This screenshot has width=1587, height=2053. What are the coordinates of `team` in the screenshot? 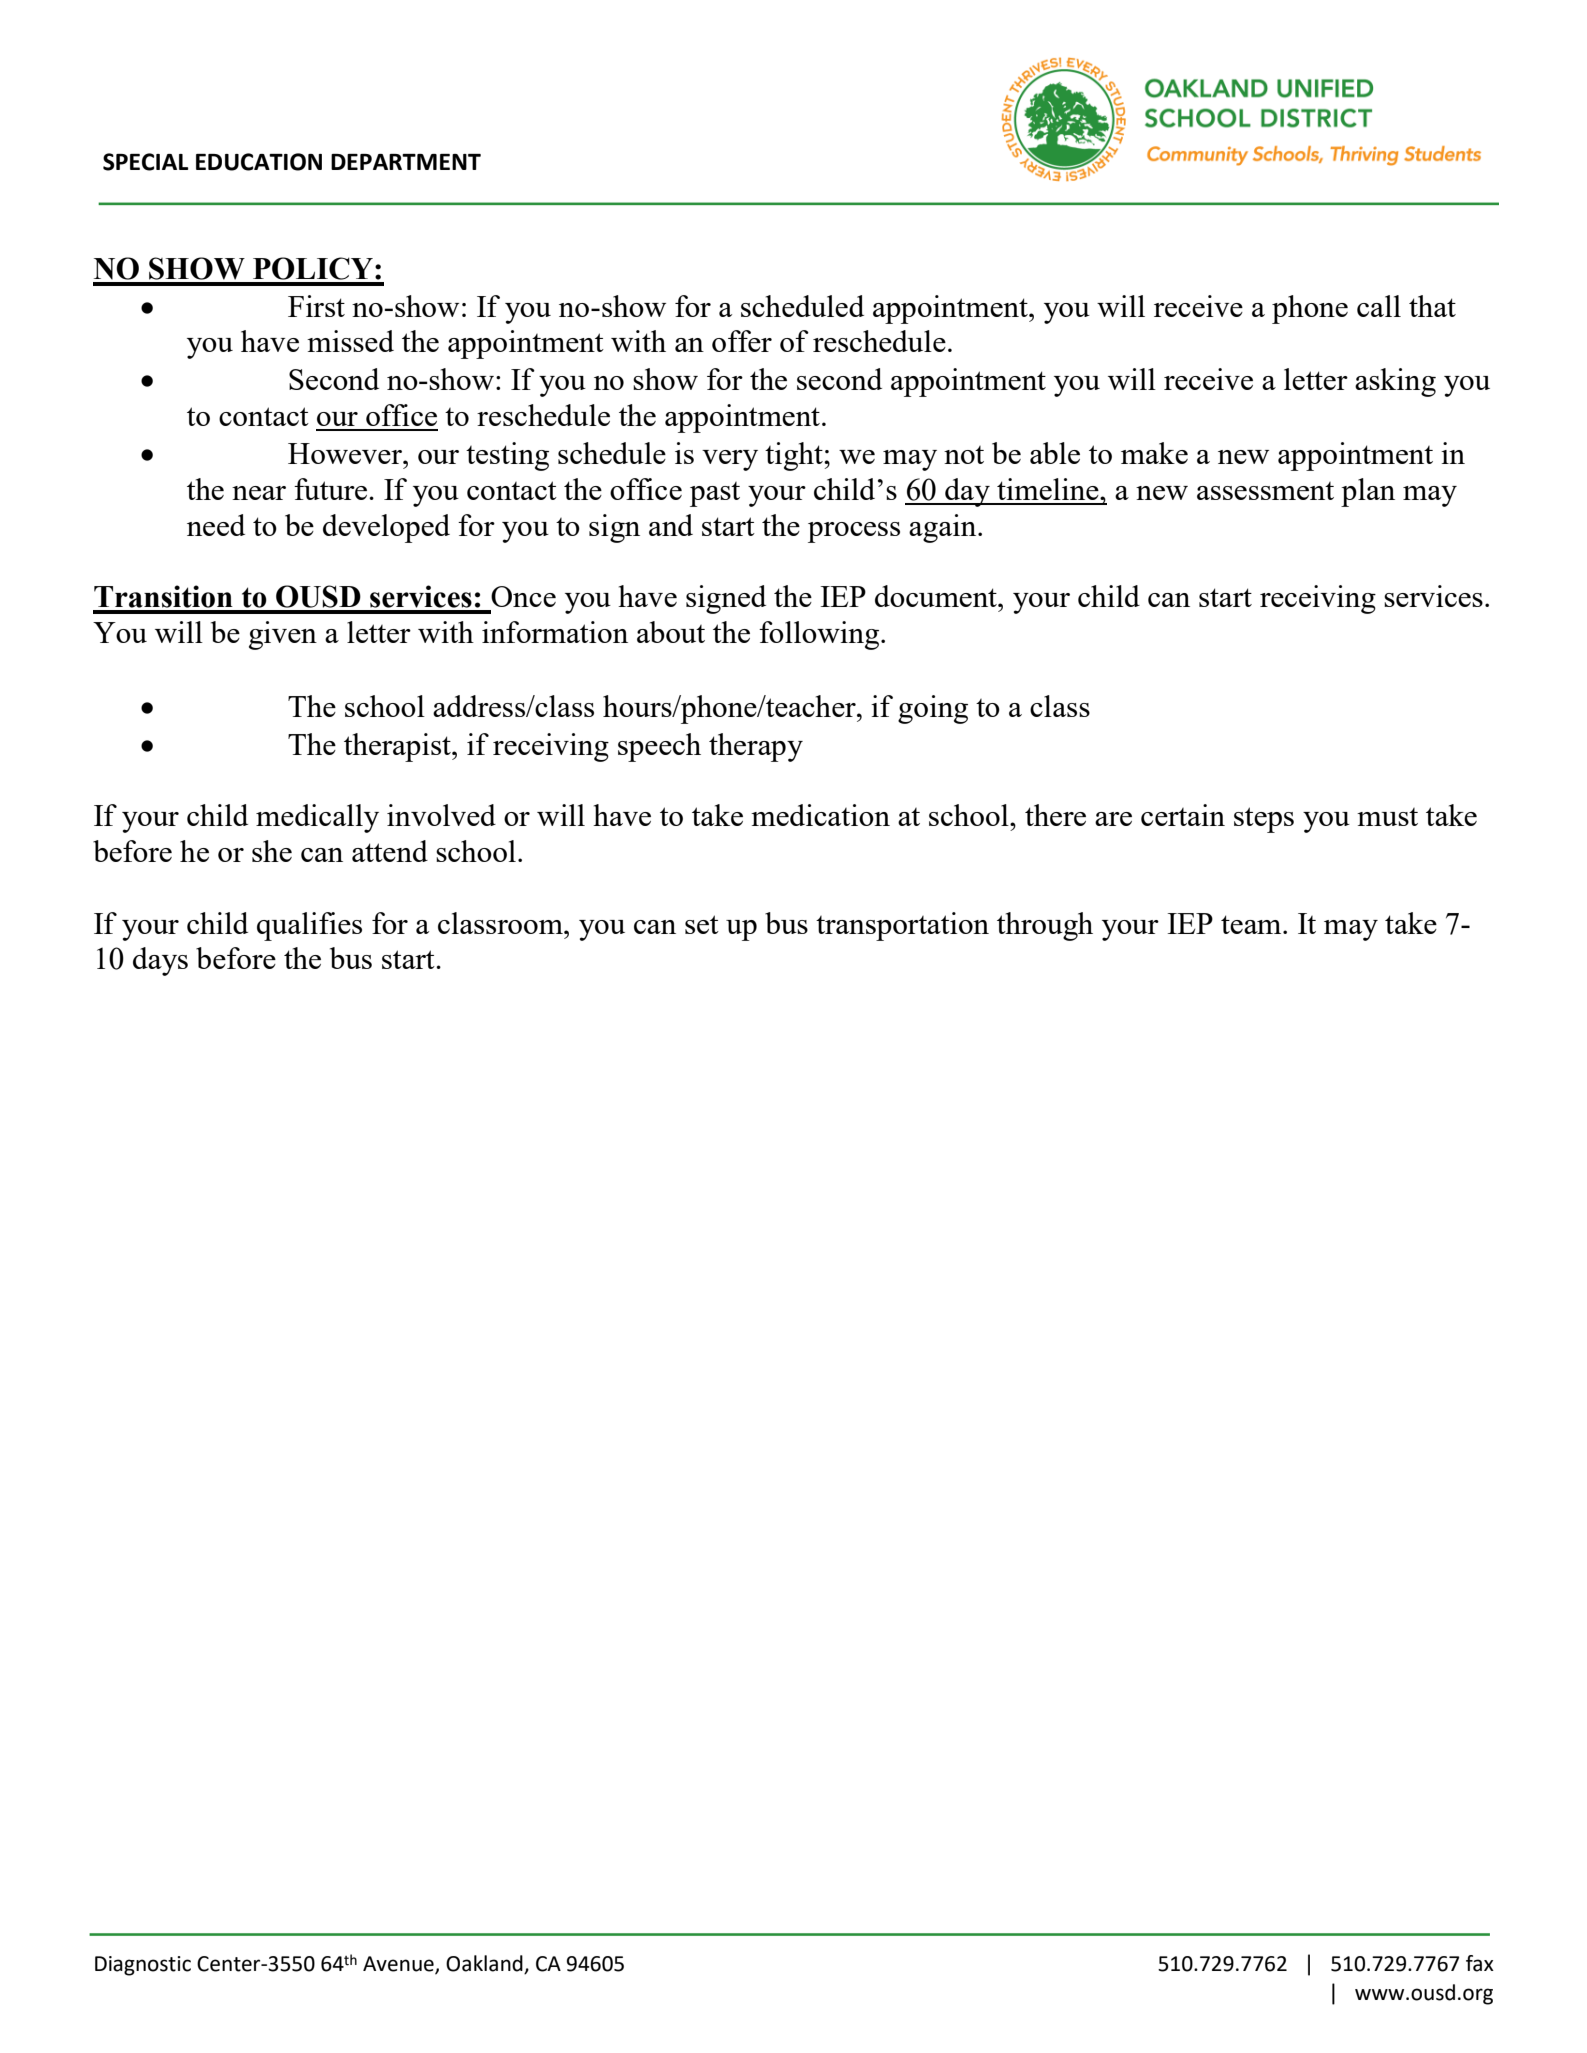 It's located at (1252, 924).
